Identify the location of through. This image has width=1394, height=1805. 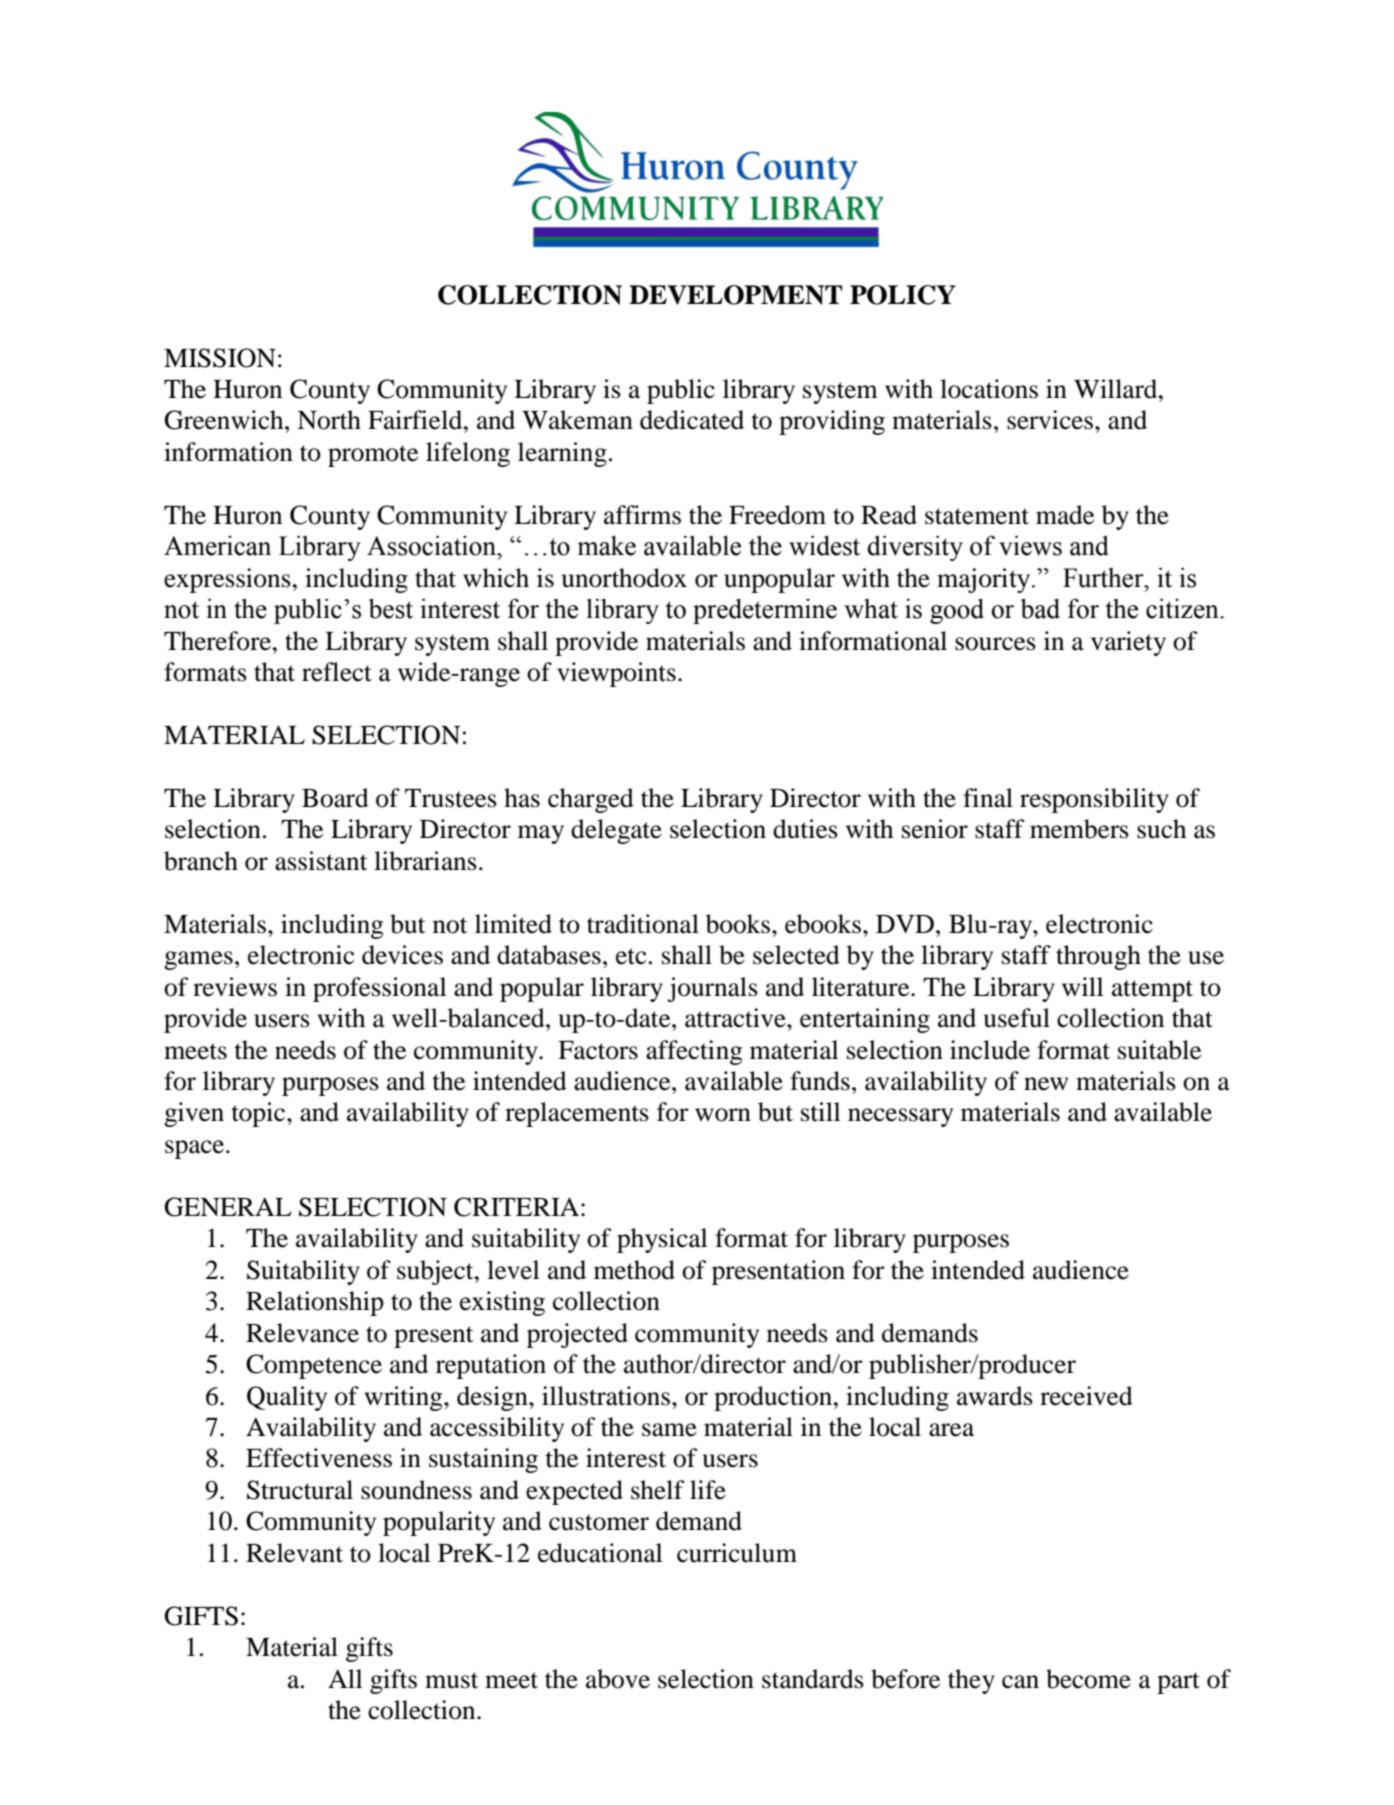
(1098, 957).
